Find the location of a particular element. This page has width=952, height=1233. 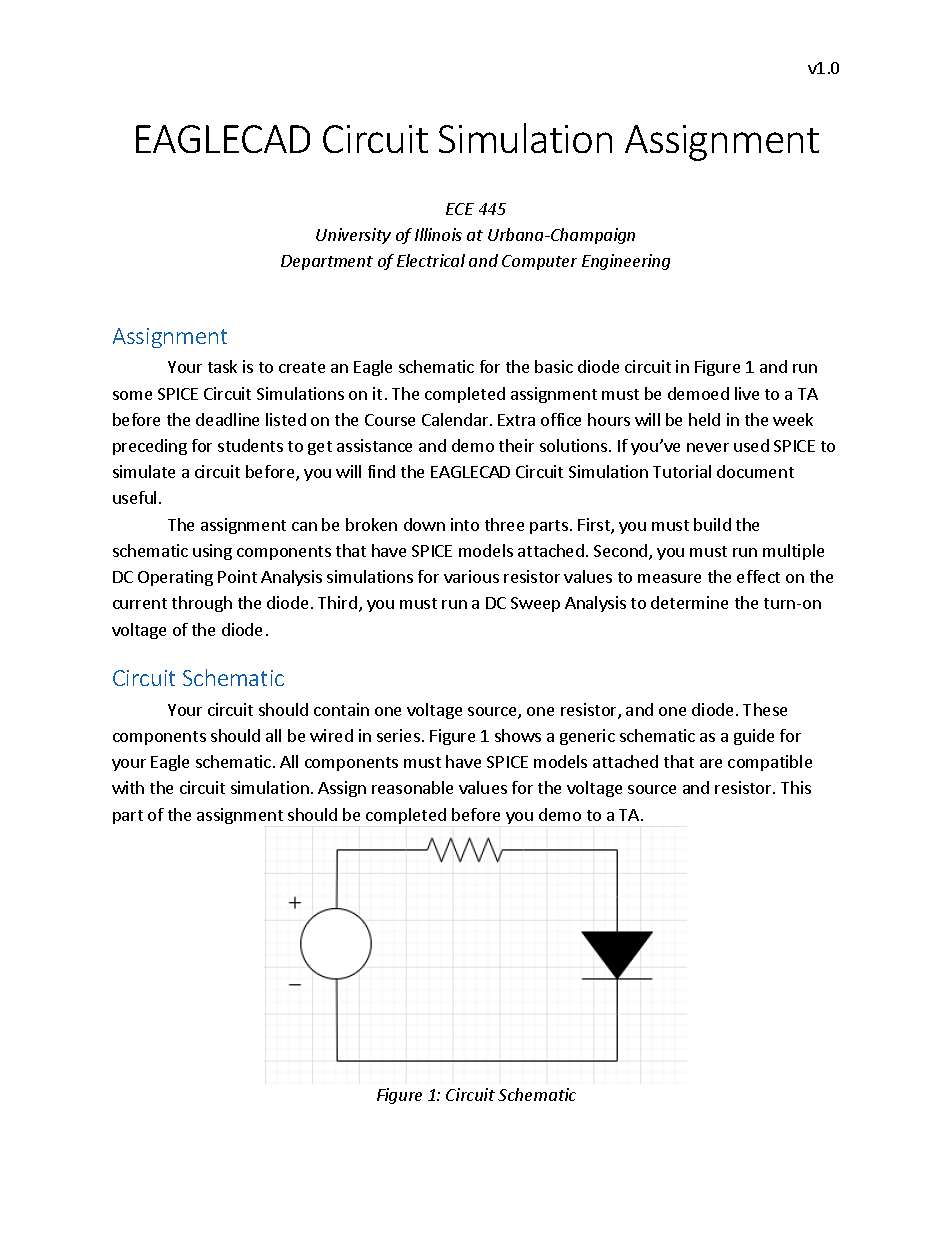

basic is located at coordinates (554, 366).
